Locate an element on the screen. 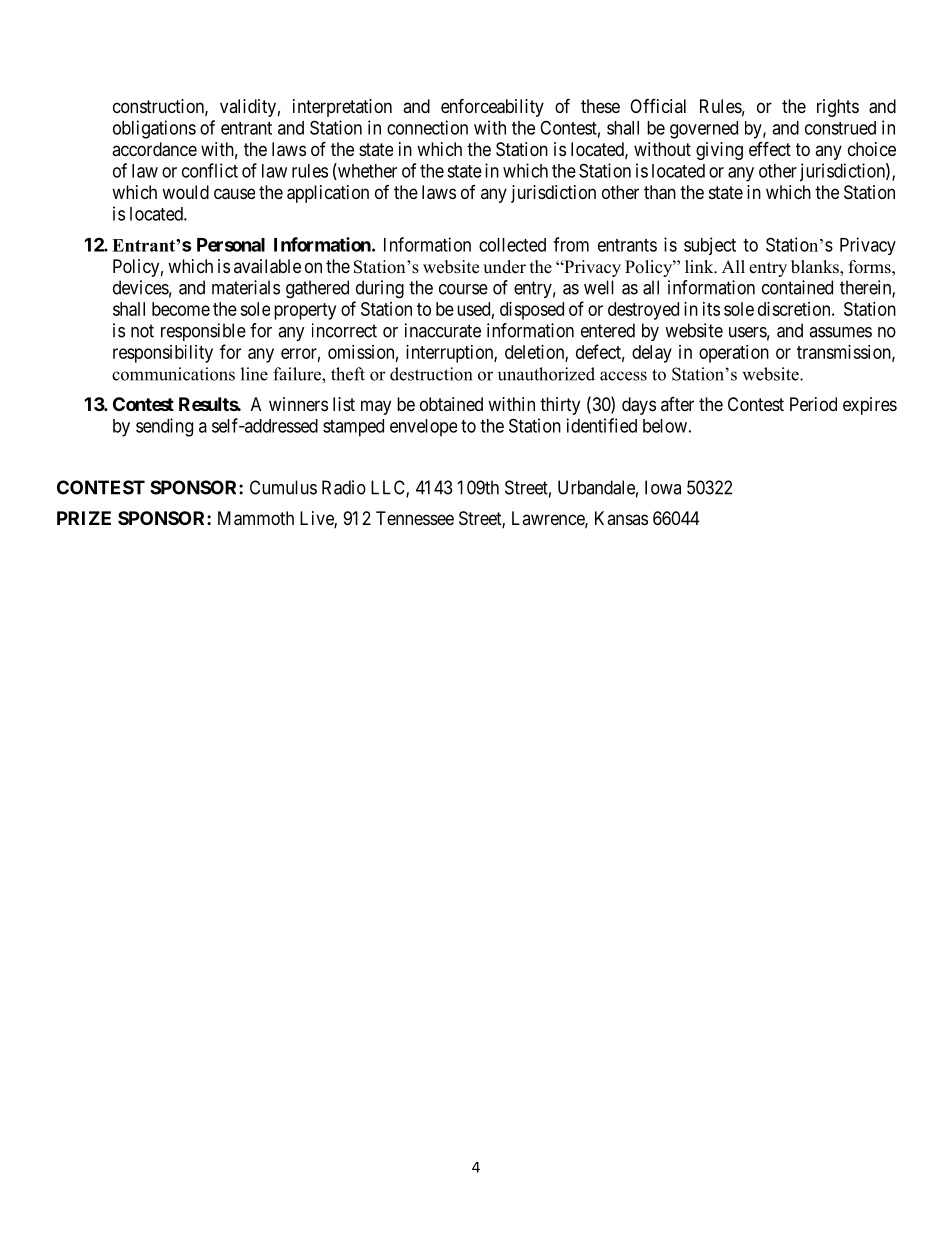 The width and height of the screenshot is (952, 1233). rights is located at coordinates (838, 108).
